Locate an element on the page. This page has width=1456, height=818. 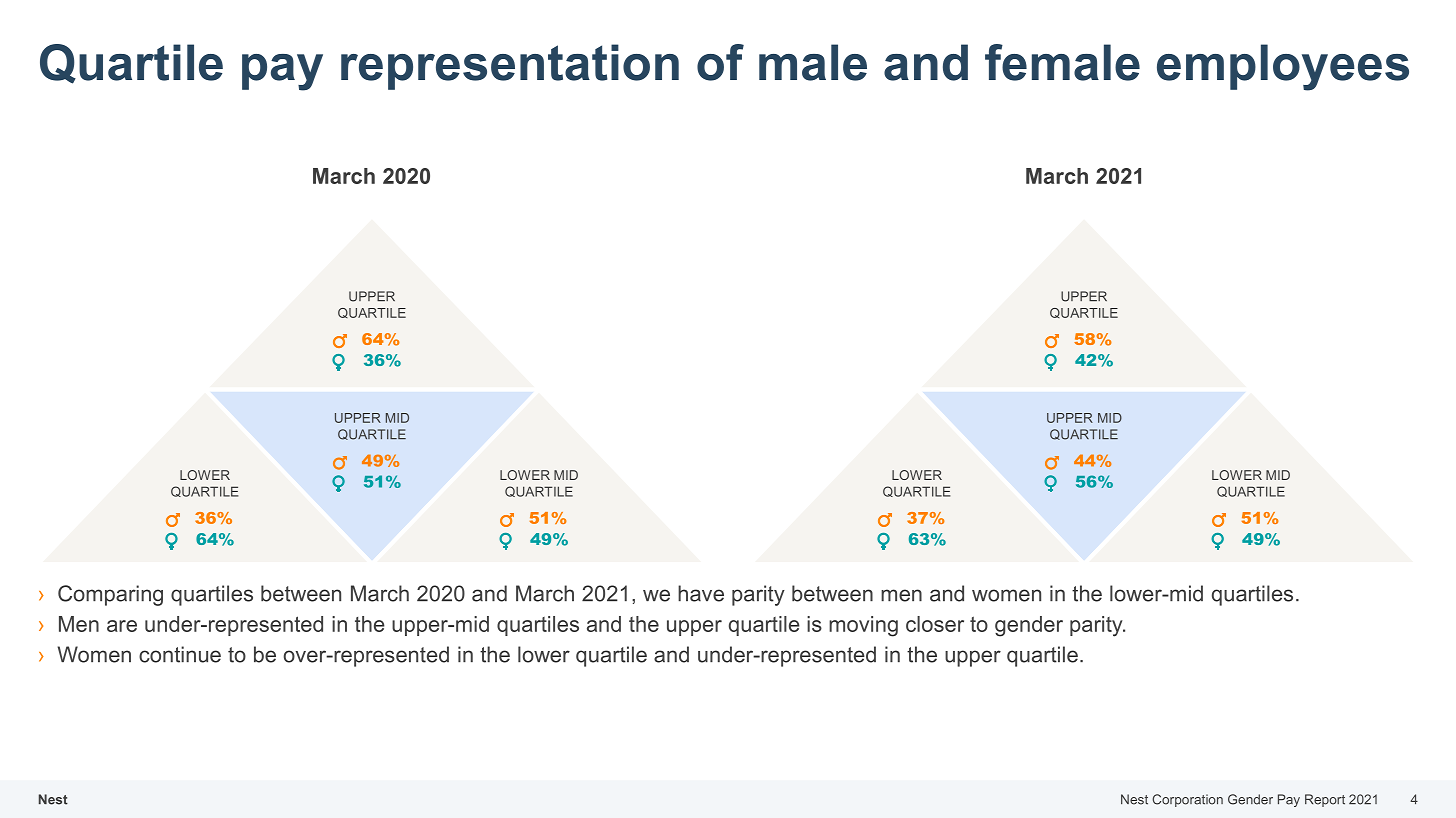
moving is located at coordinates (863, 626).
